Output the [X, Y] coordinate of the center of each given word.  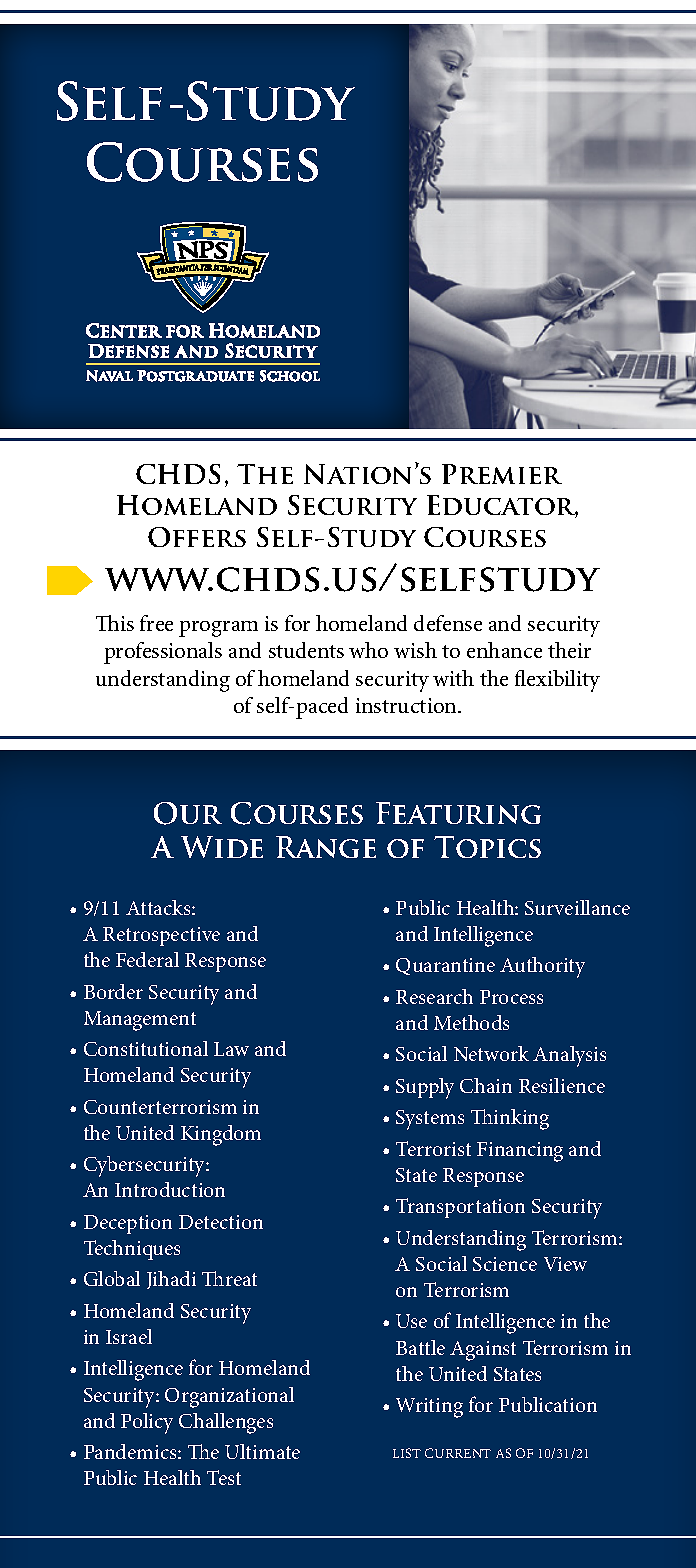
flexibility [557, 681]
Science [505, 1264]
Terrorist [433, 1148]
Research [434, 996]
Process [511, 997]
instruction [407, 705]
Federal [147, 959]
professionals [163, 653]
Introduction [170, 1189]
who [368, 650]
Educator [502, 506]
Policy [147, 1423]
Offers [197, 537]
